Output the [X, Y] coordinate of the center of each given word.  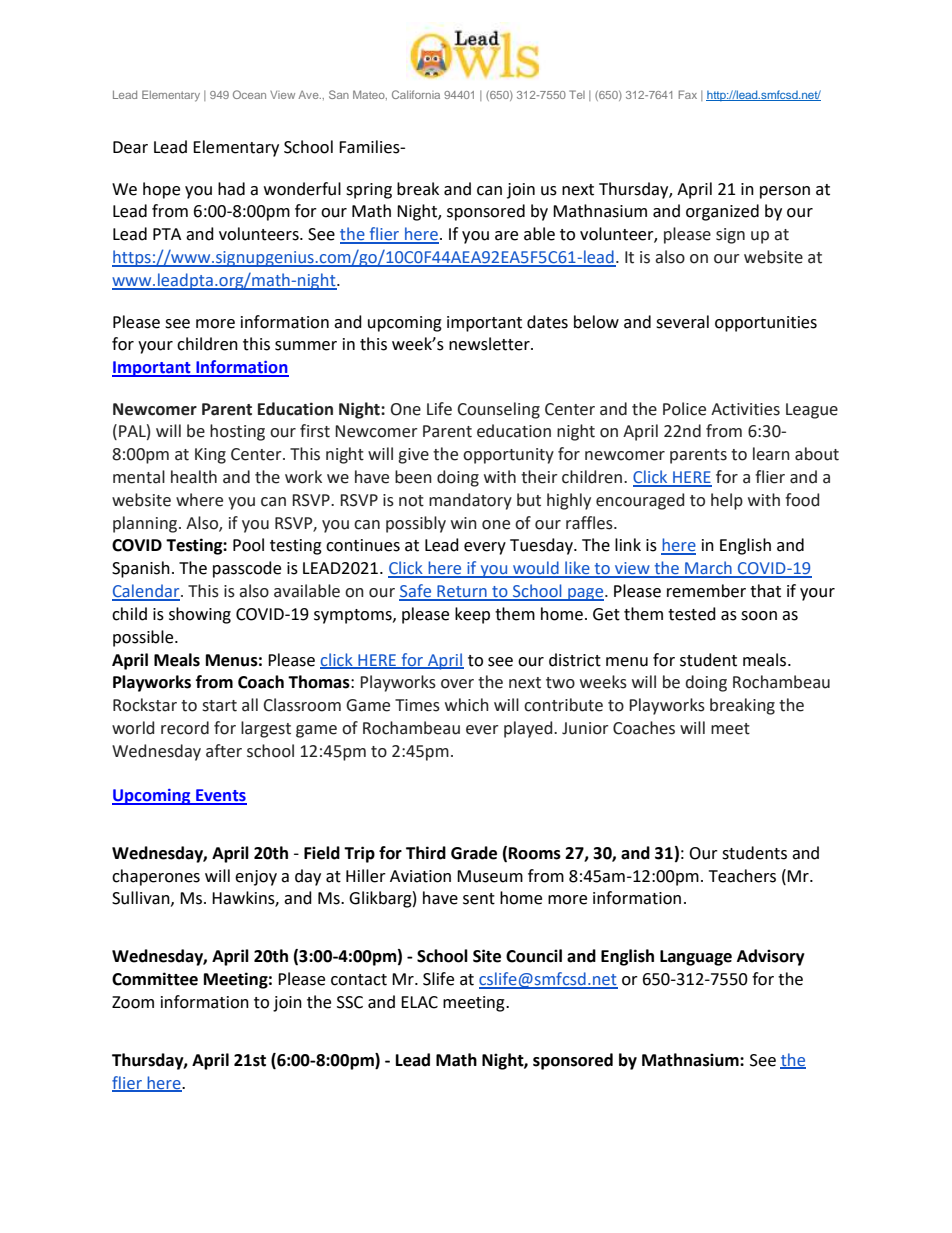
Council [534, 956]
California [416, 94]
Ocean [249, 94]
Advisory [771, 957]
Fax [688, 94]
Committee [155, 979]
